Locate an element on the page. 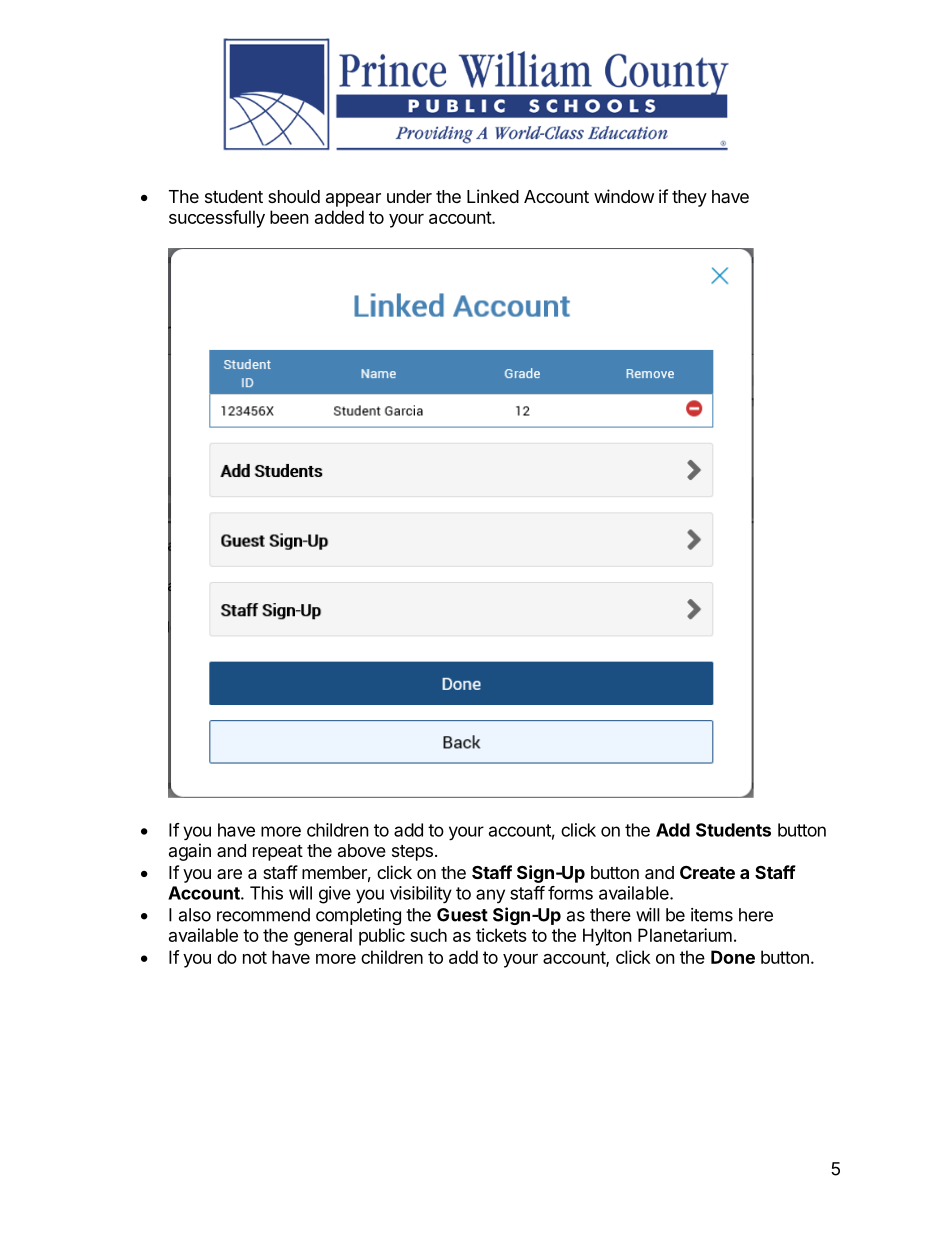  repeat is located at coordinates (278, 853).
